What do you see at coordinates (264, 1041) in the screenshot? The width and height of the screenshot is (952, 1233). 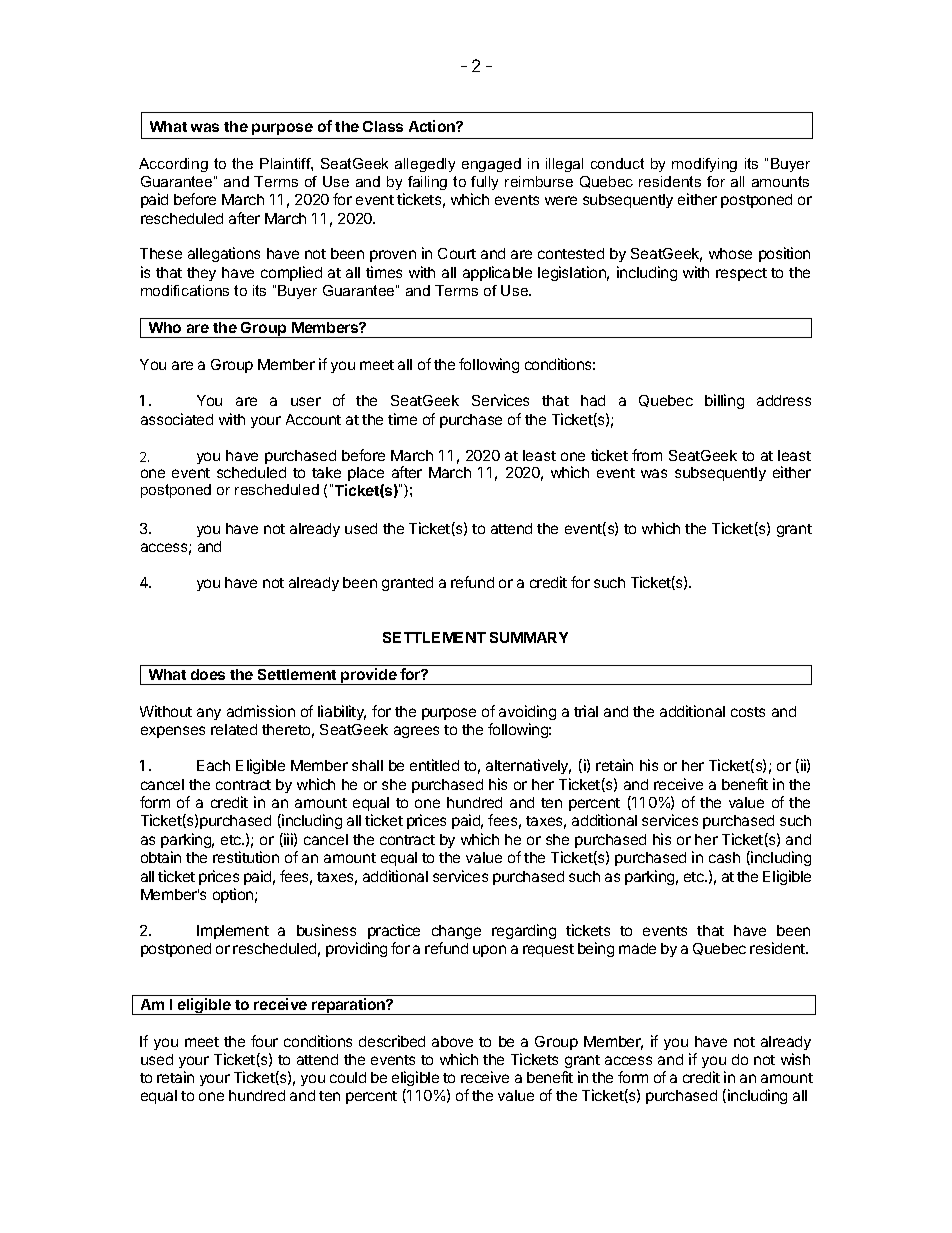 I see `four` at bounding box center [264, 1041].
